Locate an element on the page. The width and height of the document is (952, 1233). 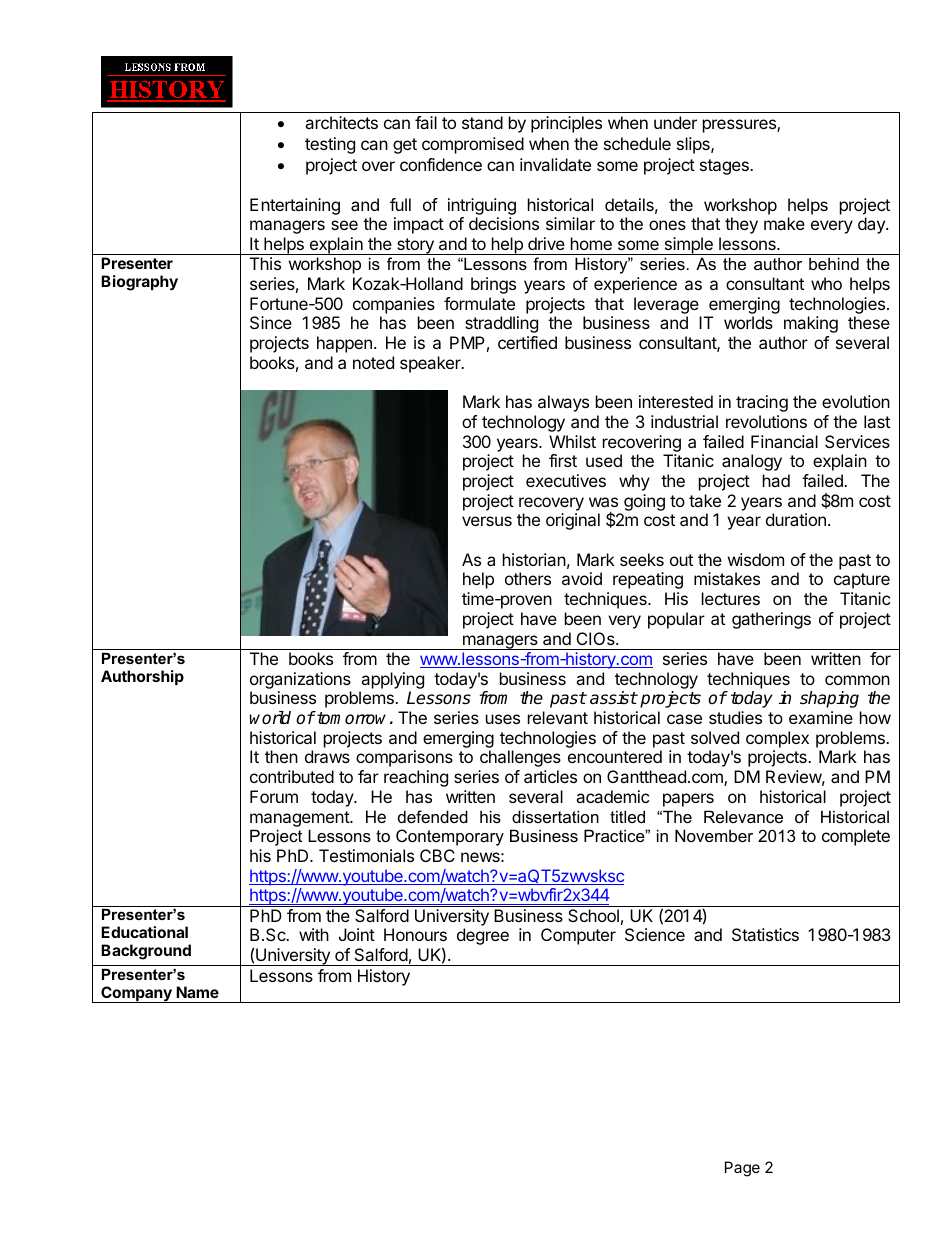
Company is located at coordinates (136, 994).
